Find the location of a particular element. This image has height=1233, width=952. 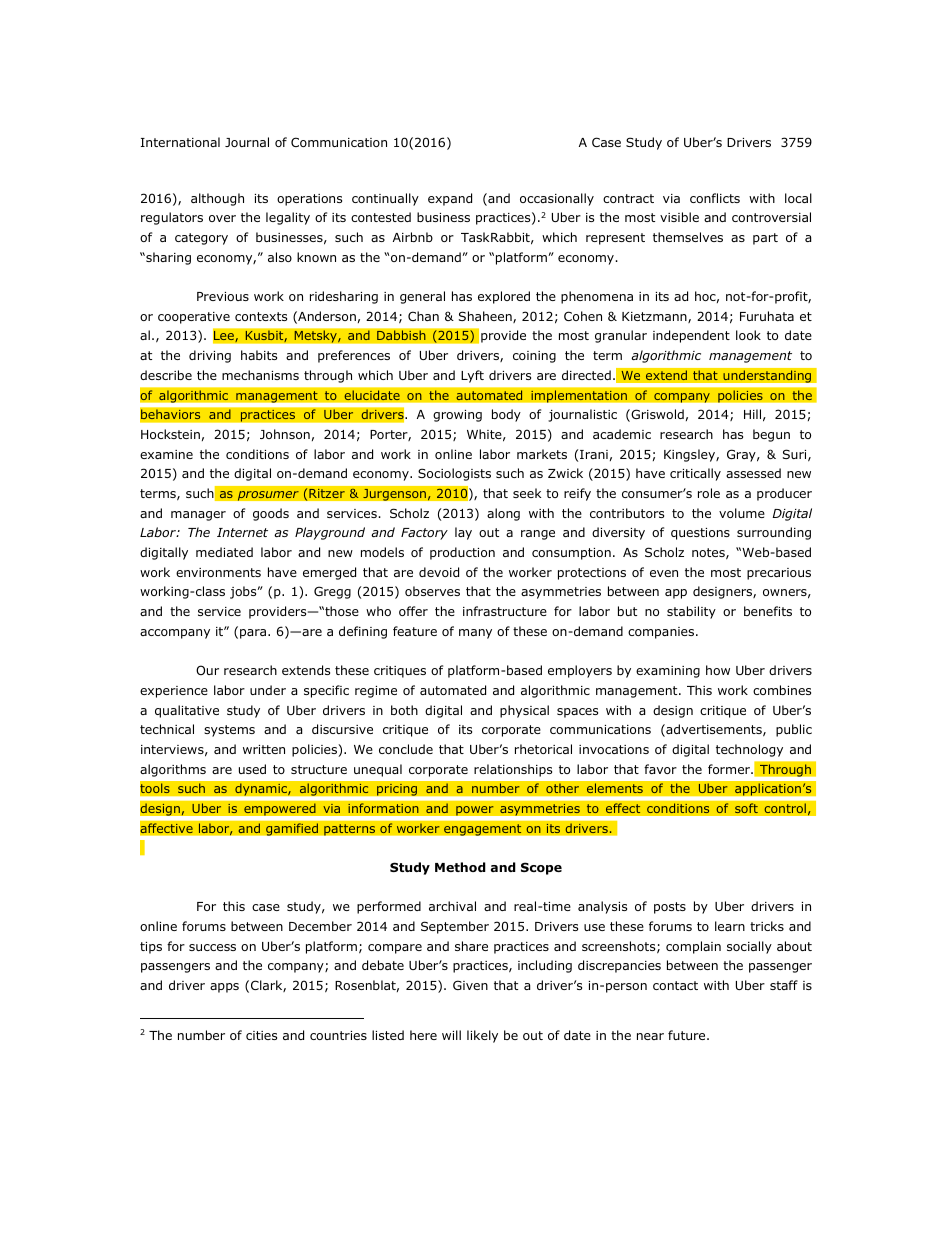

technology is located at coordinates (749, 750).
